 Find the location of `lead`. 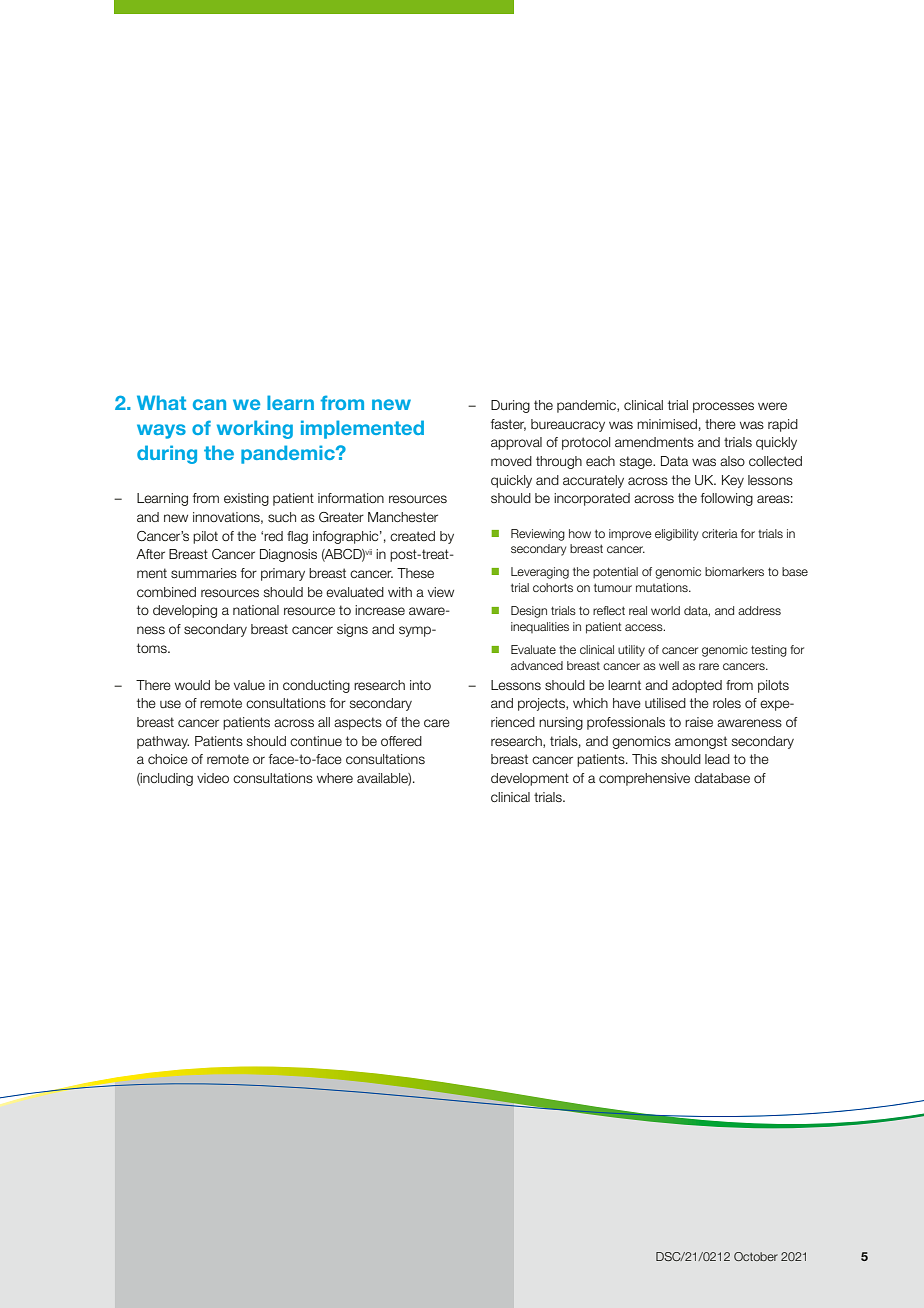

lead is located at coordinates (717, 759).
